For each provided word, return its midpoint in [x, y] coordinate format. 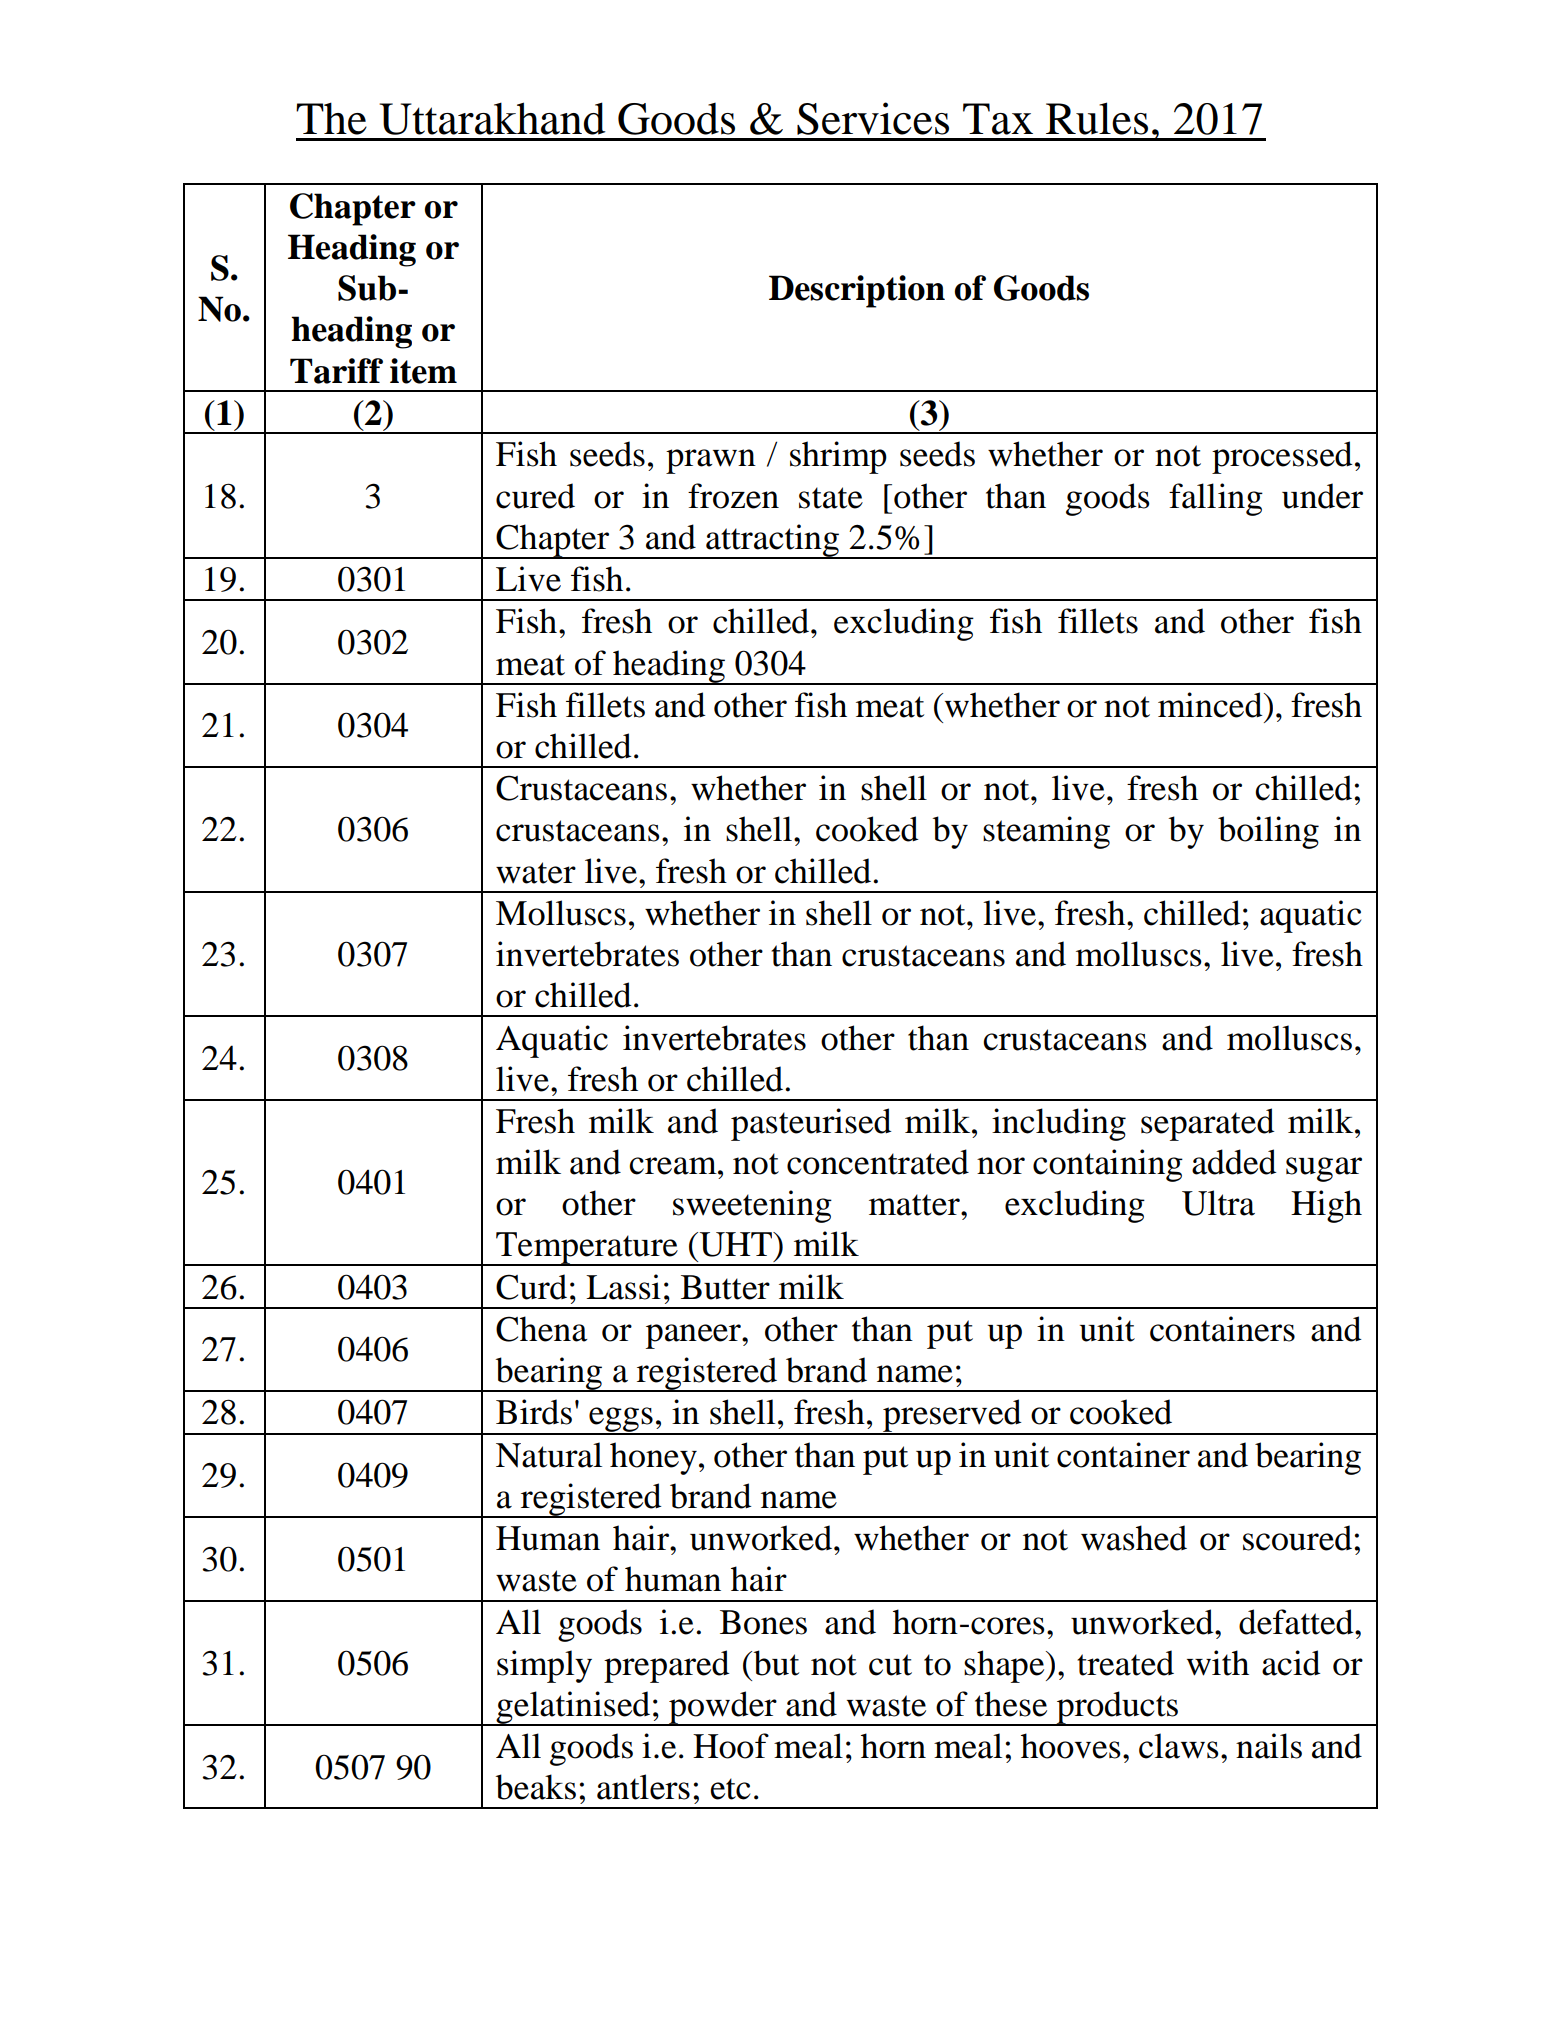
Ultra [1218, 1203]
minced [1211, 705]
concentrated [878, 1162]
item [423, 371]
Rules [1097, 118]
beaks [536, 1787]
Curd [531, 1287]
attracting [773, 541]
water [536, 873]
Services [873, 118]
